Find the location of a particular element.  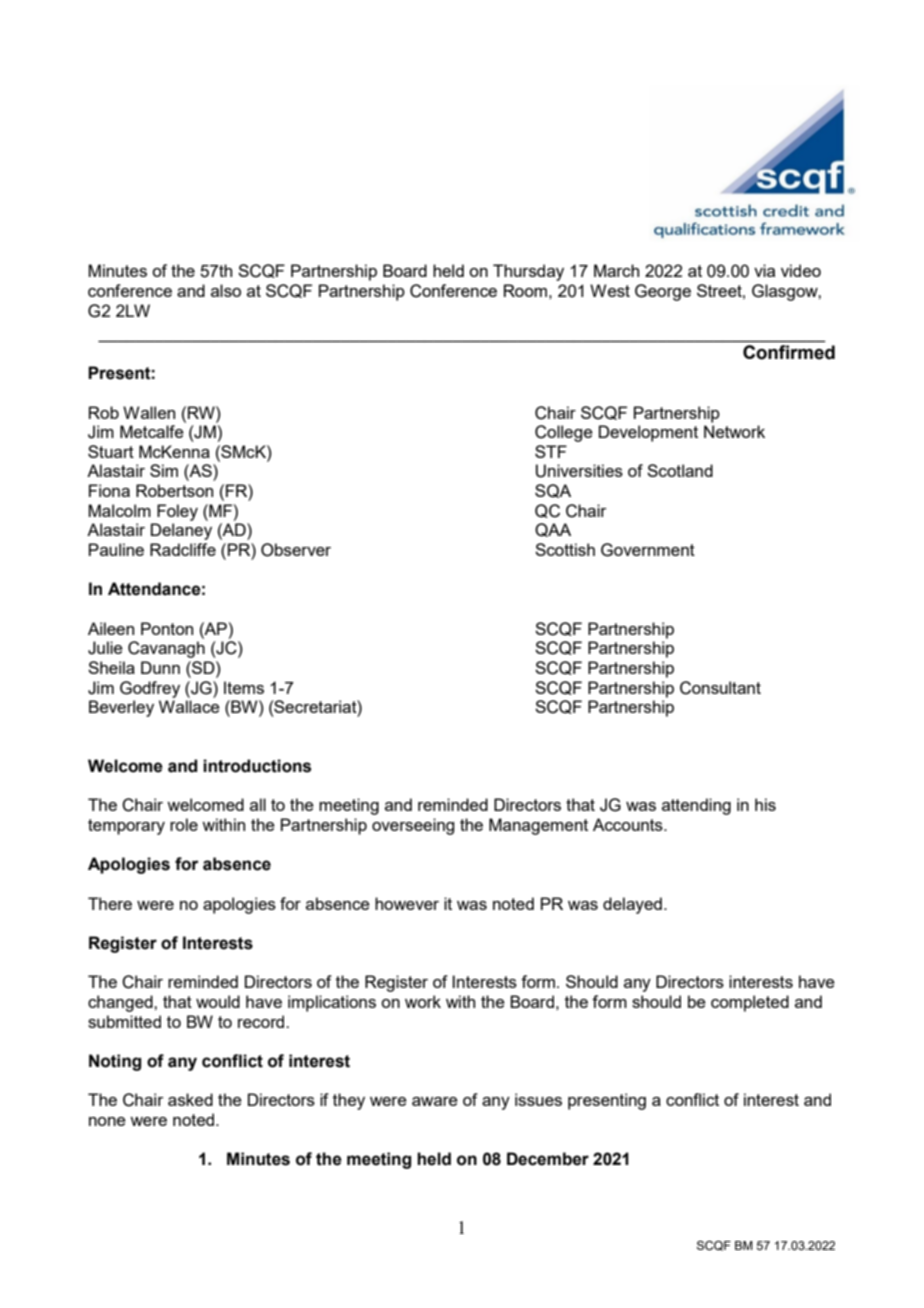

role is located at coordinates (184, 824).
